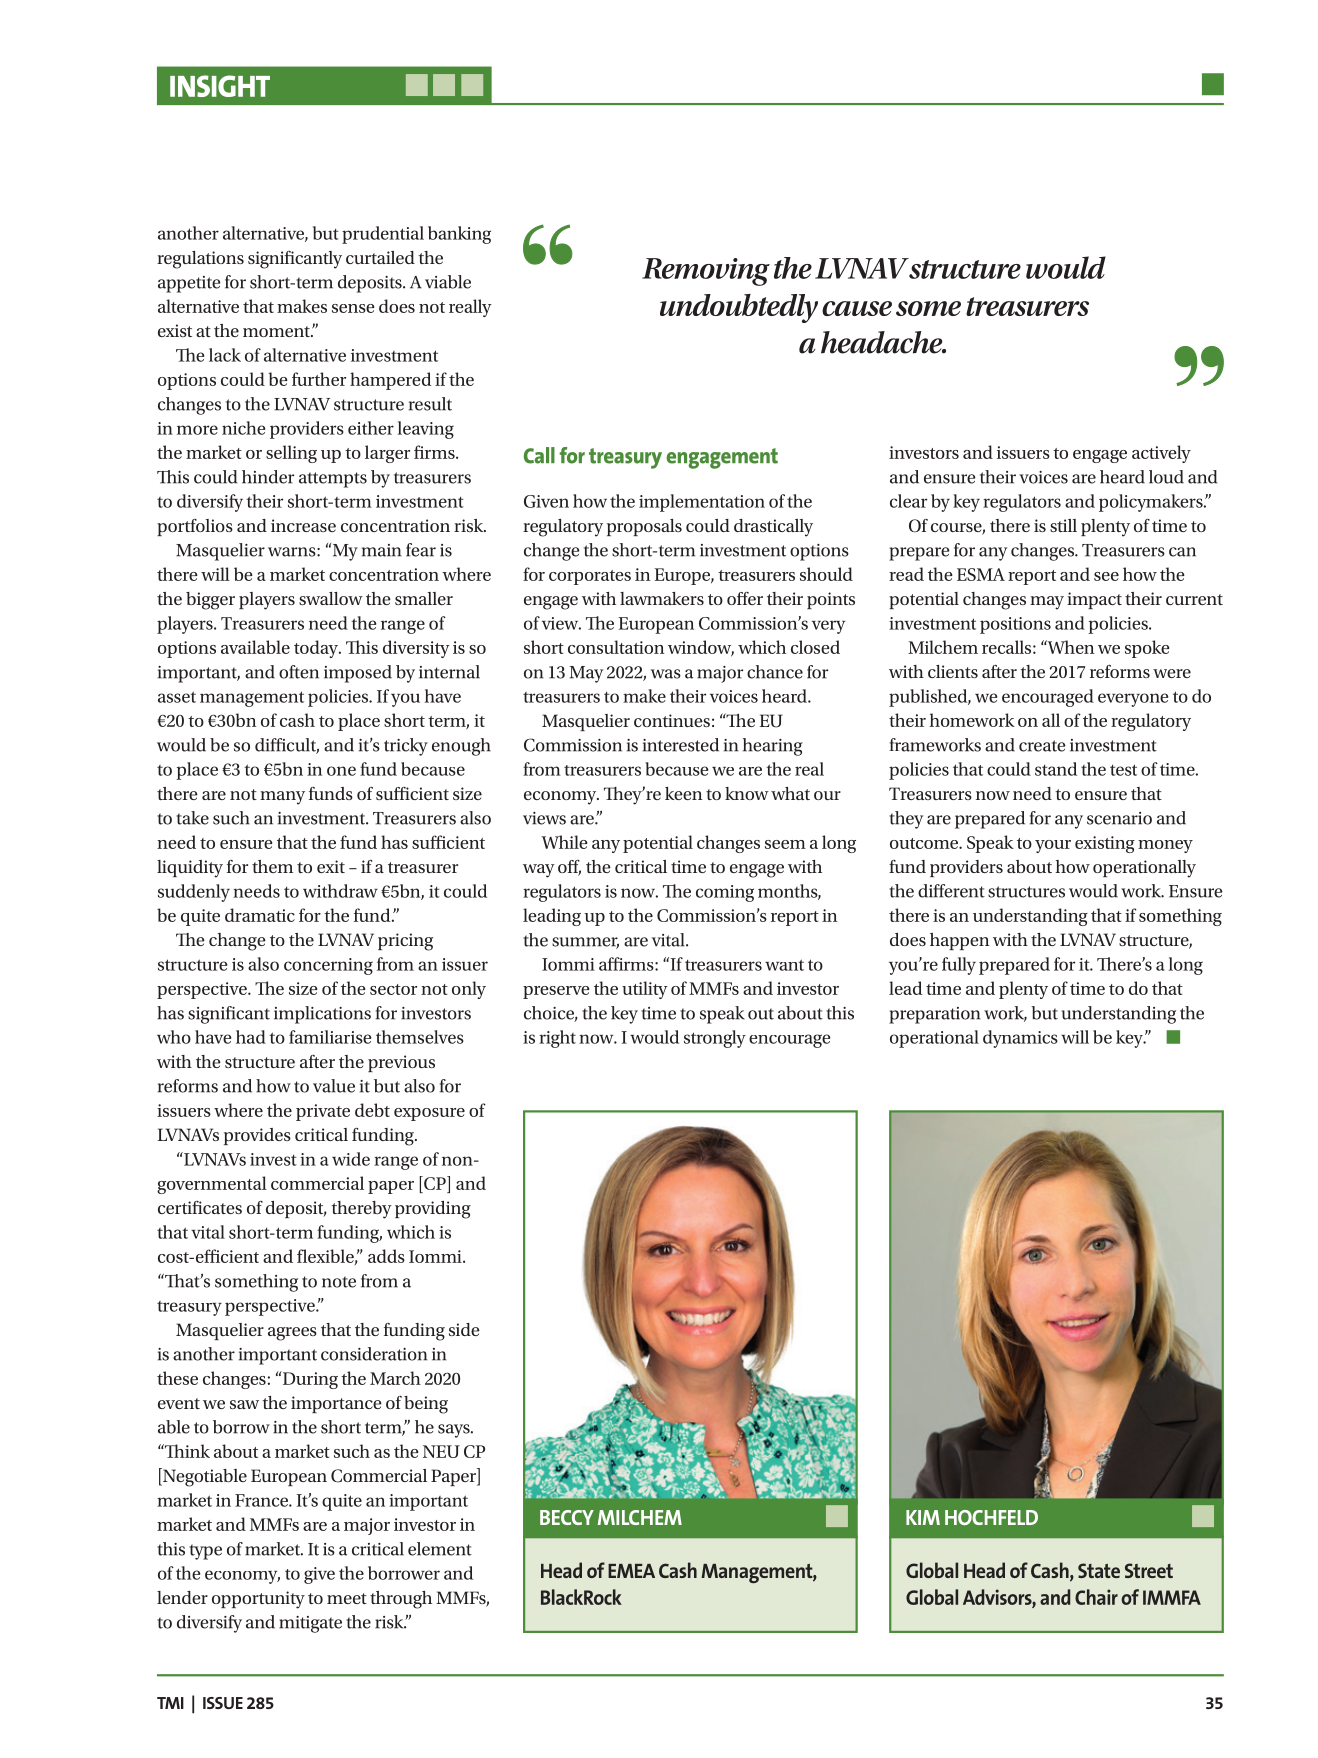 This document has height=1758, width=1318. Describe the element at coordinates (440, 1549) in the document. I see `element` at that location.
